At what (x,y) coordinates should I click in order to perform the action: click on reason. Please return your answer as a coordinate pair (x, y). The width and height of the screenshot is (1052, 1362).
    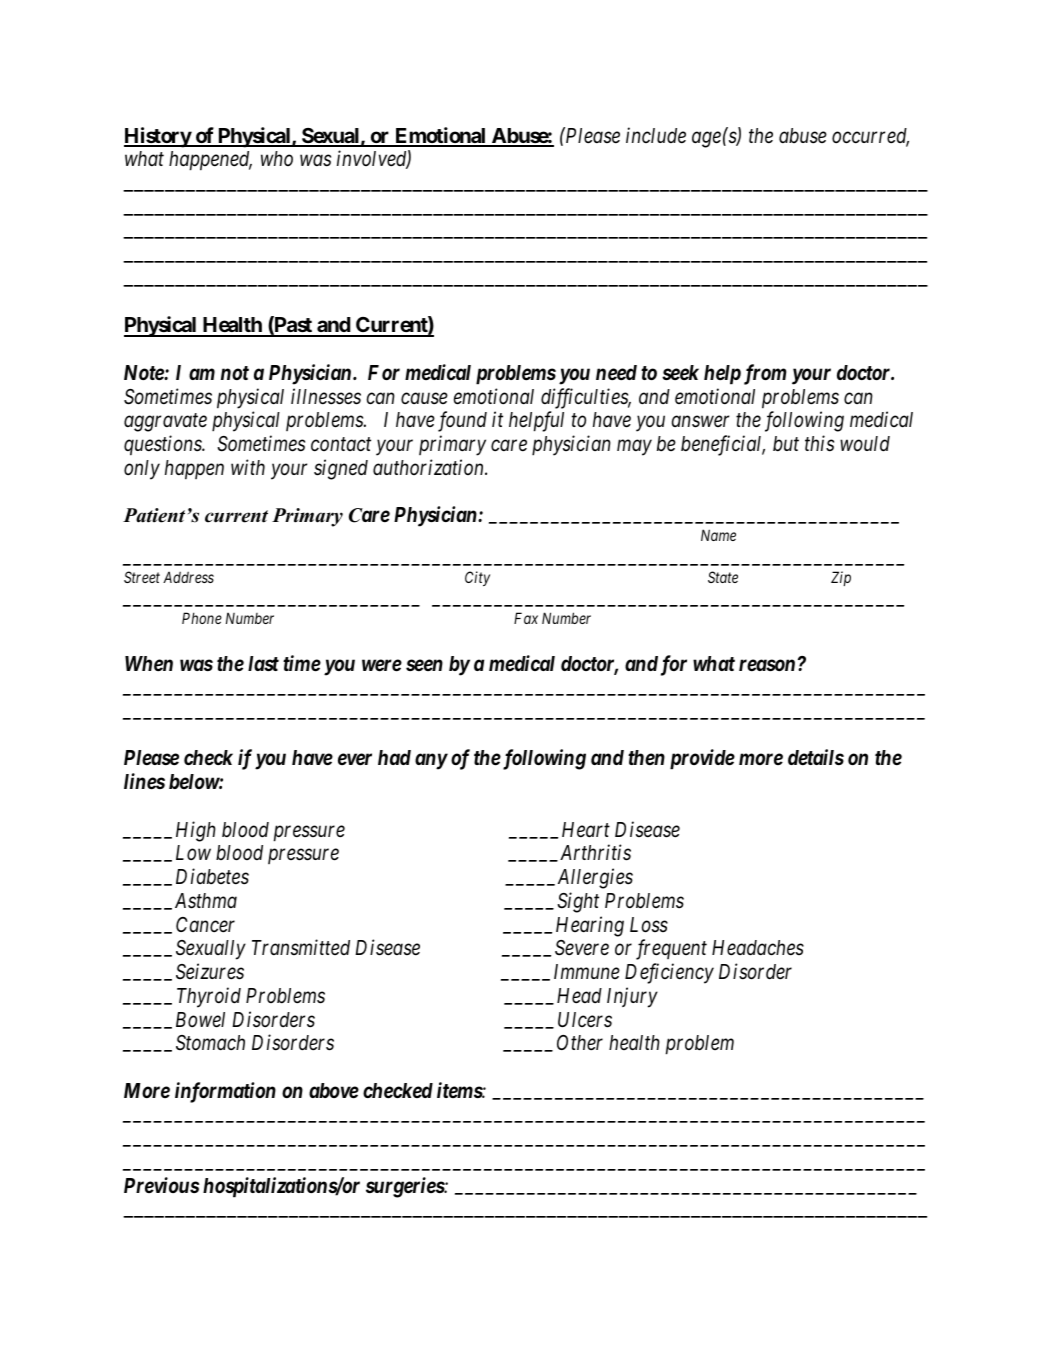
    Looking at the image, I should click on (767, 665).
